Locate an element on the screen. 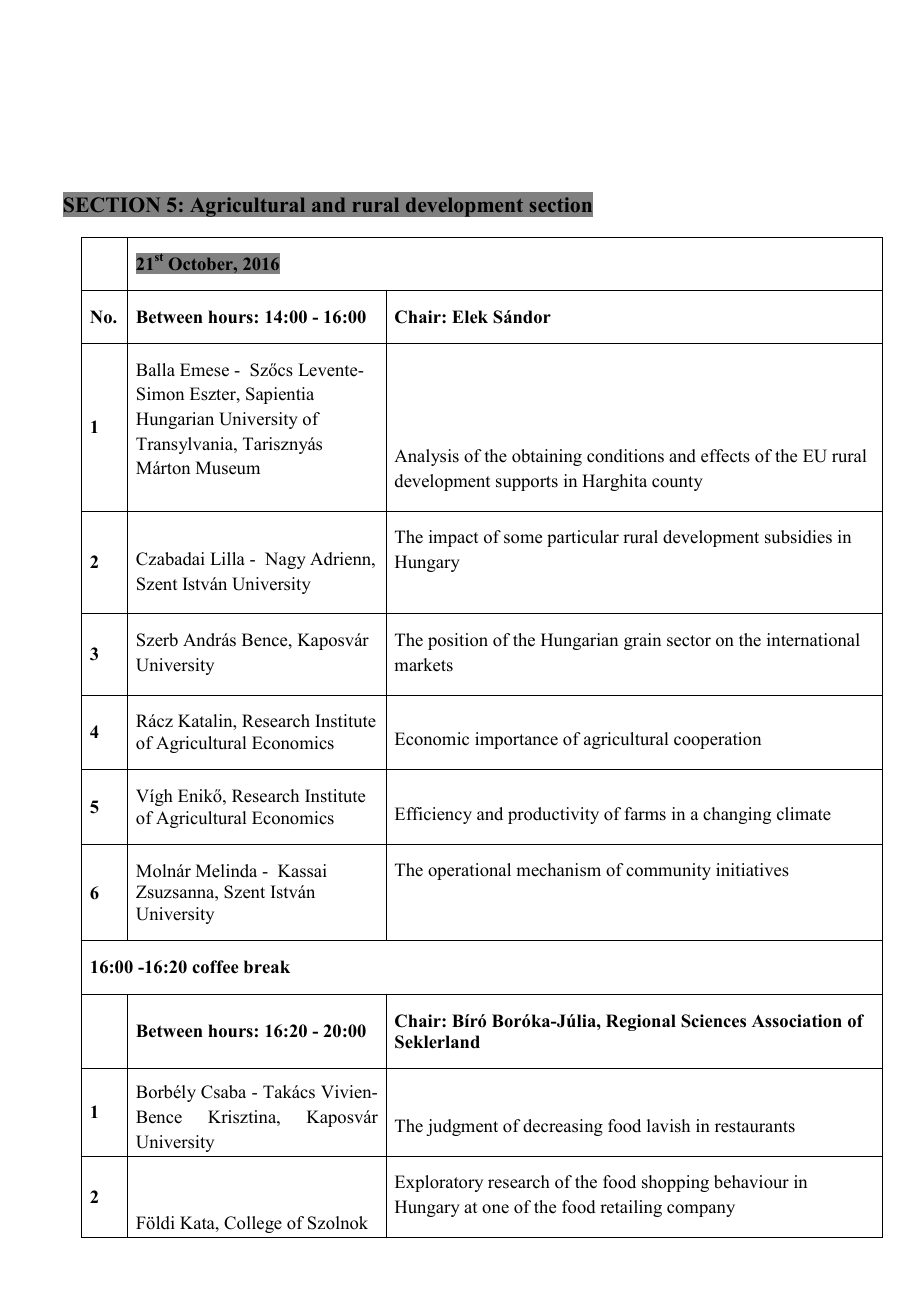 The image size is (924, 1308). coffee is located at coordinates (215, 967).
